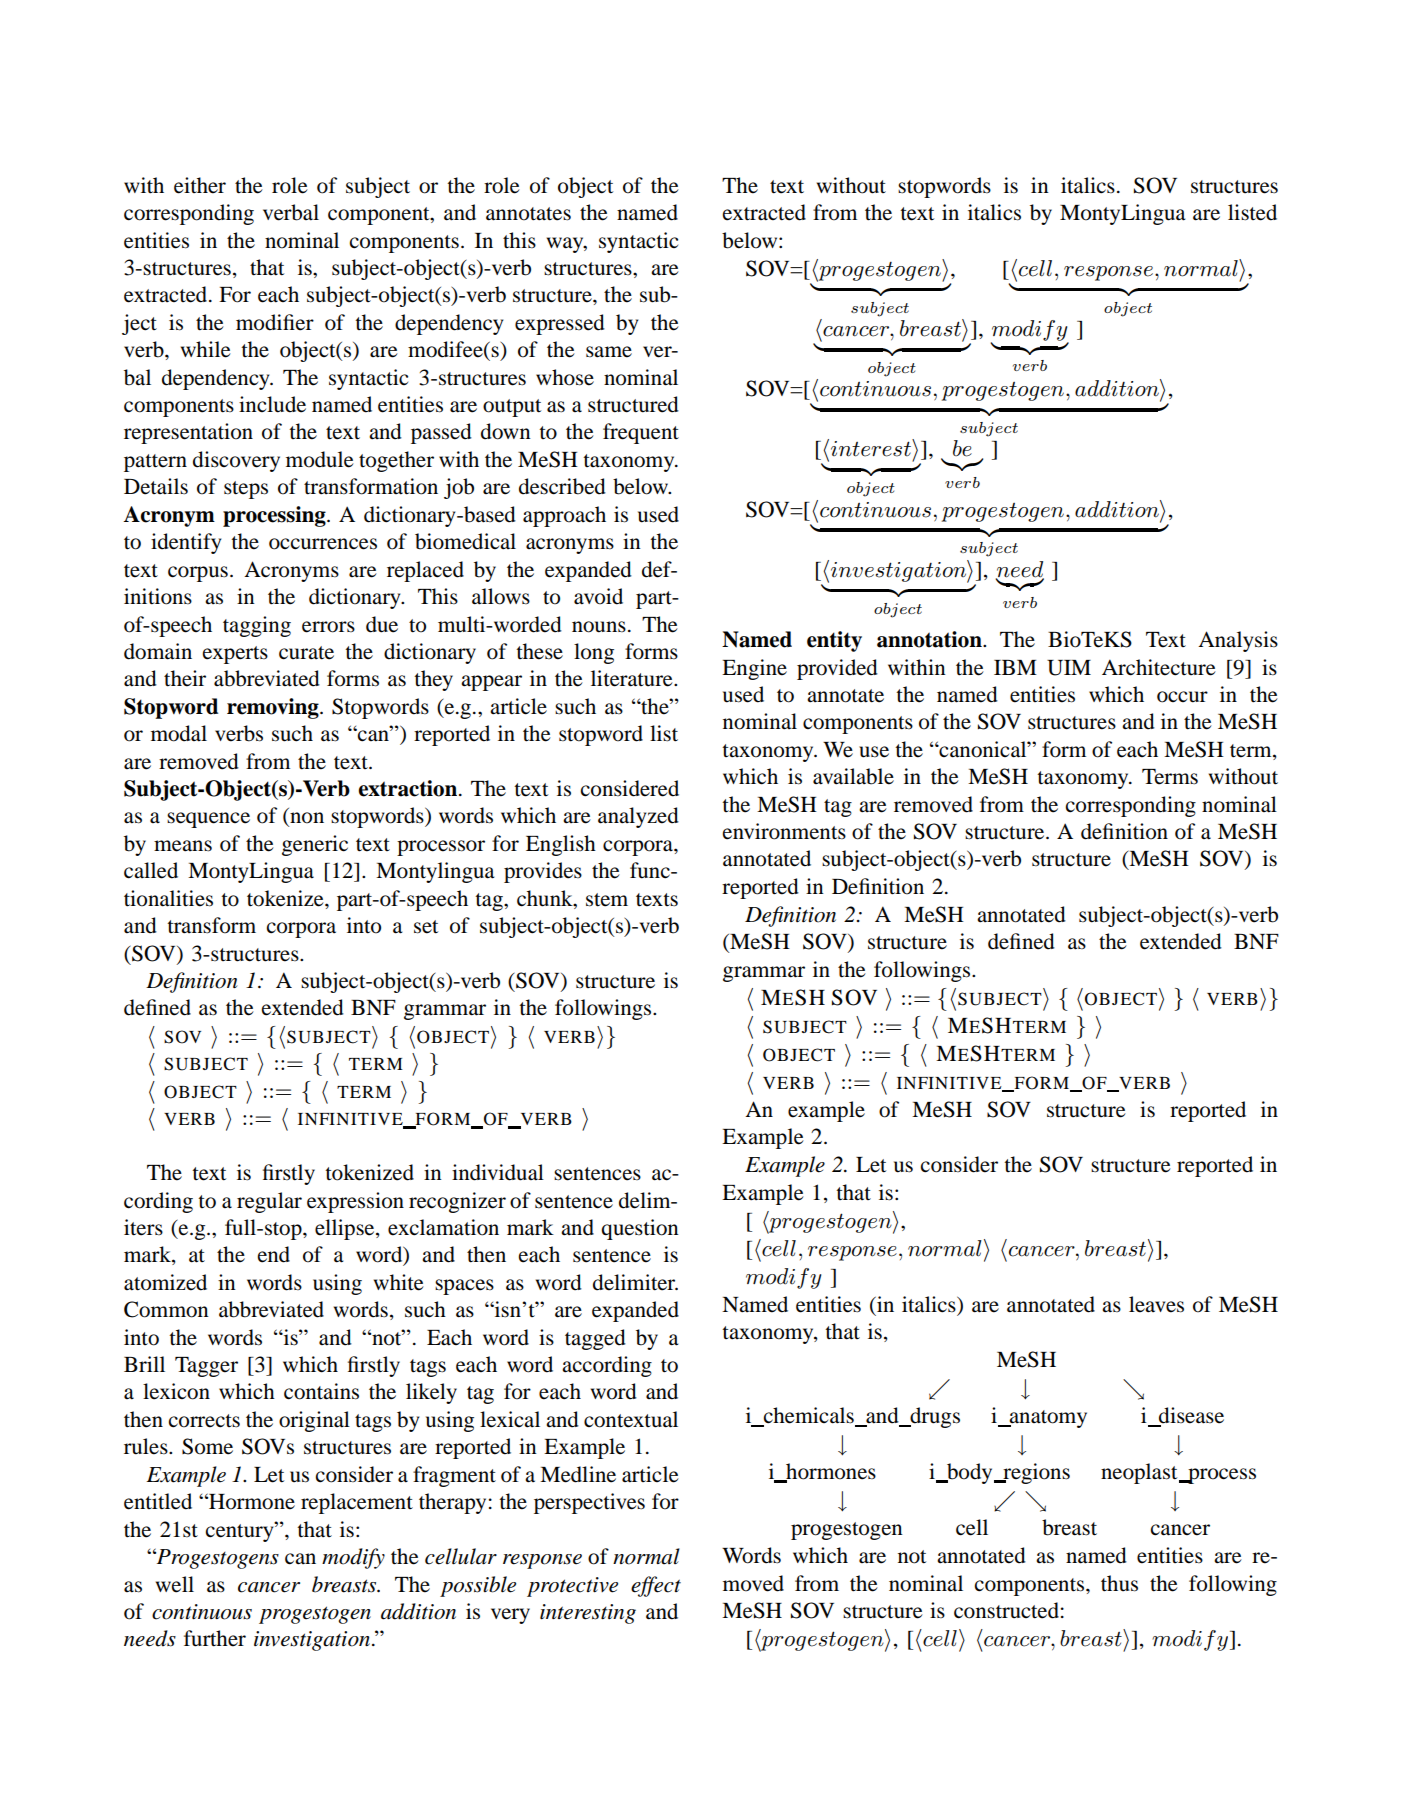 The image size is (1404, 1817). I want to click on either, so click(200, 185).
